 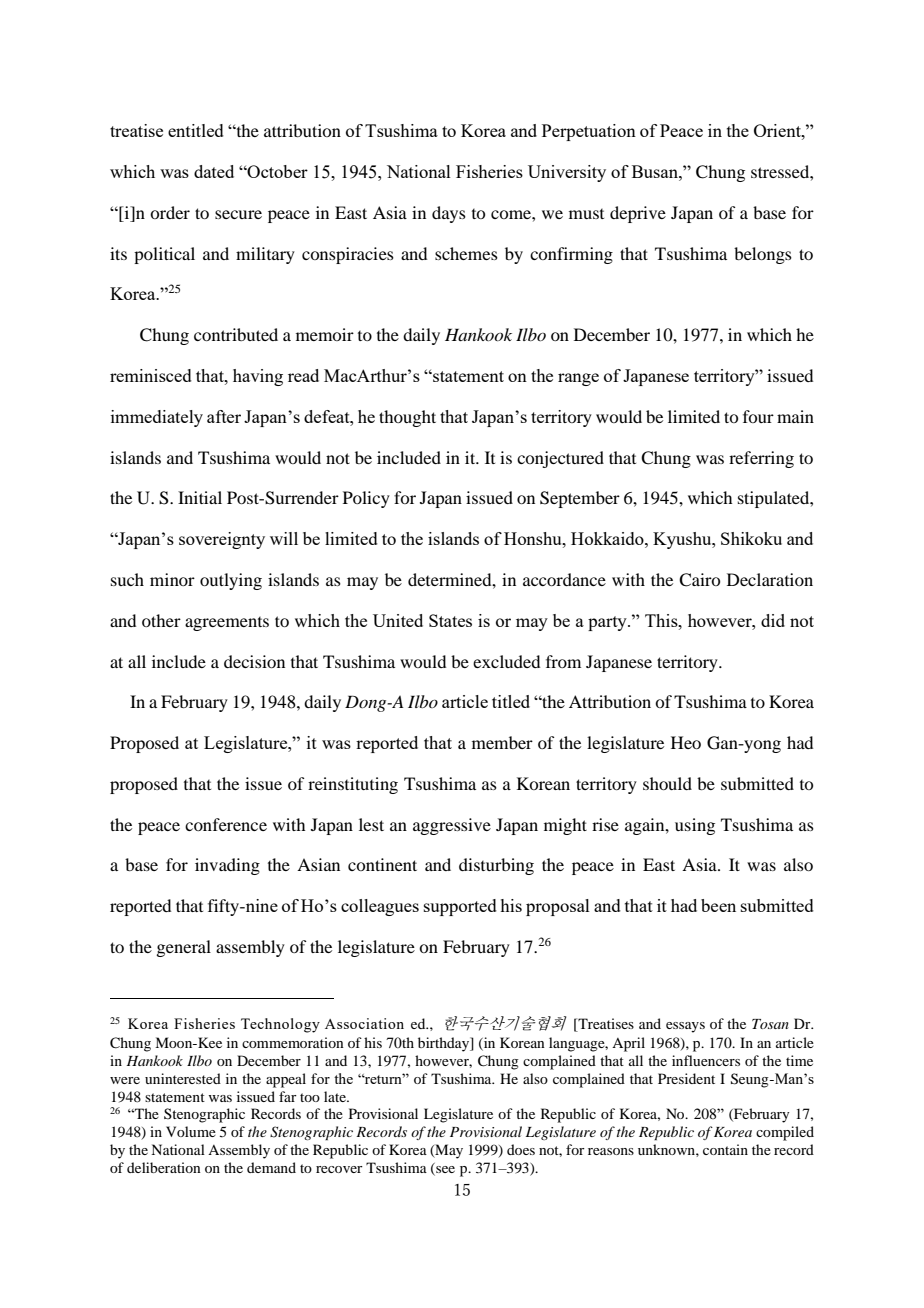 I want to click on deprive, so click(x=638, y=214).
